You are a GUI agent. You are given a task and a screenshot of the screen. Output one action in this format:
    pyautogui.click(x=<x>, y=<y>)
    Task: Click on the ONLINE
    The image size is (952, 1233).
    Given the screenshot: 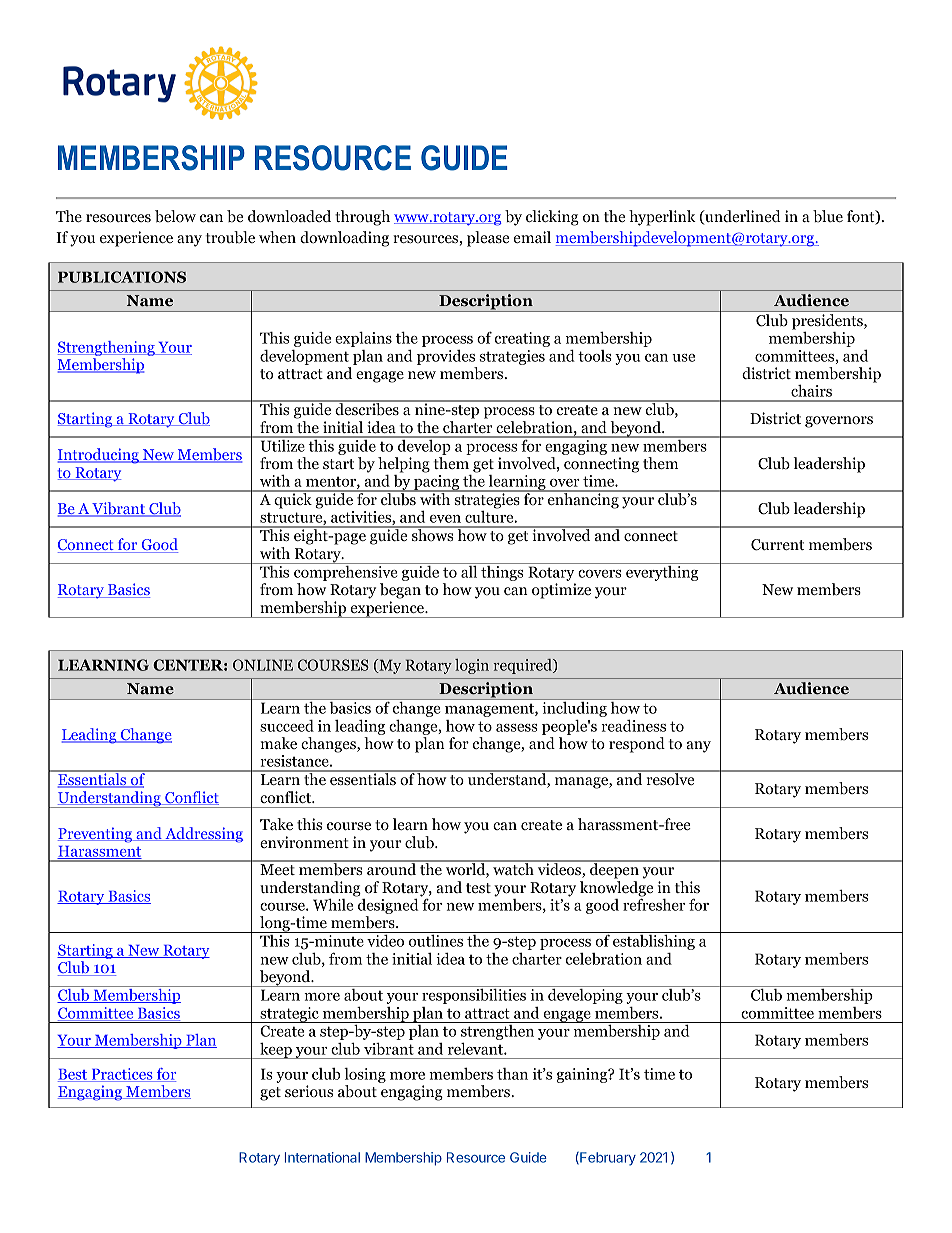 What is the action you would take?
    pyautogui.click(x=263, y=665)
